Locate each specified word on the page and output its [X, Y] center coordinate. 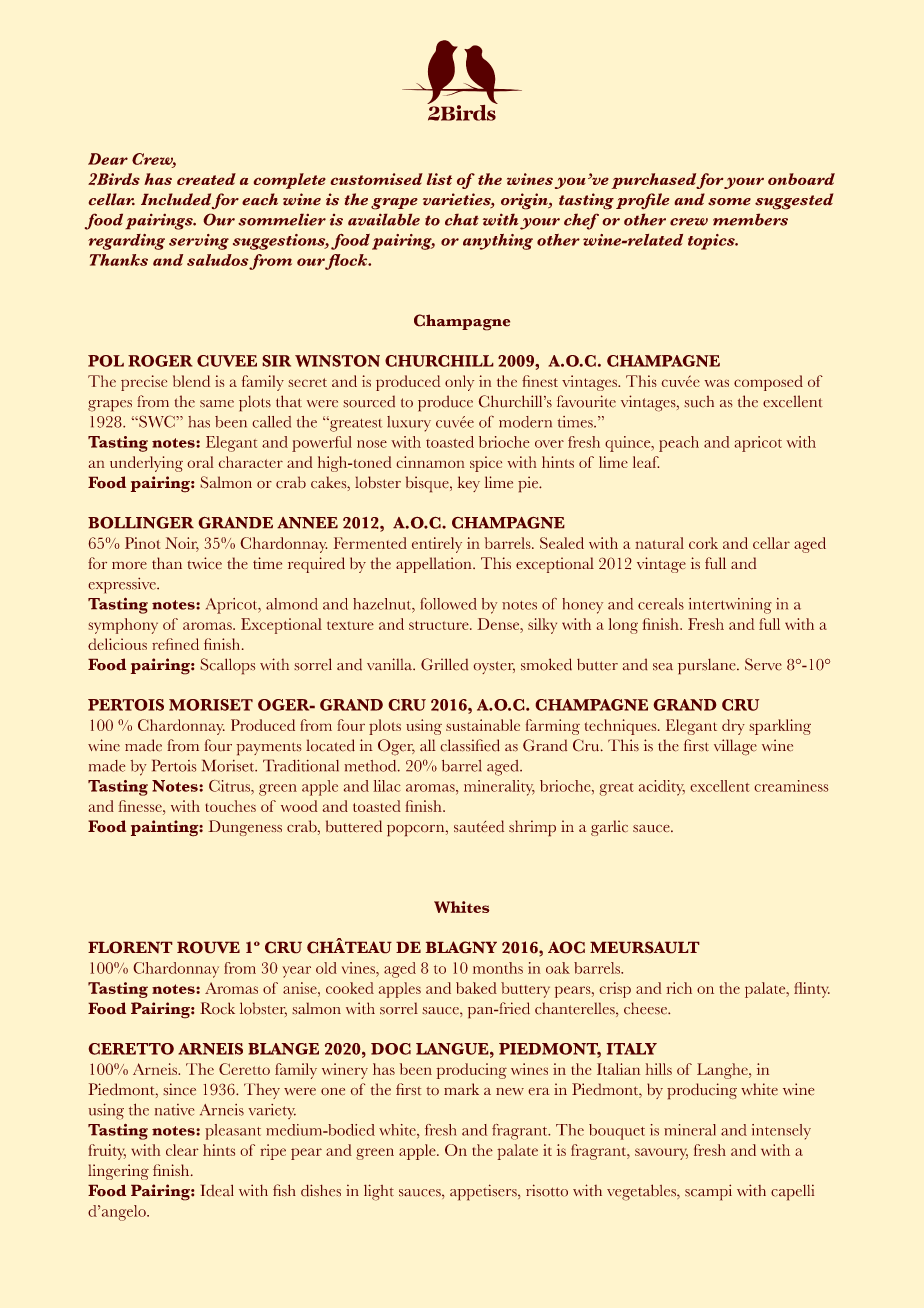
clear [182, 1150]
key [468, 484]
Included [176, 199]
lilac [387, 786]
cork [703, 543]
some [729, 202]
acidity [662, 788]
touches [230, 806]
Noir [182, 544]
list [439, 179]
